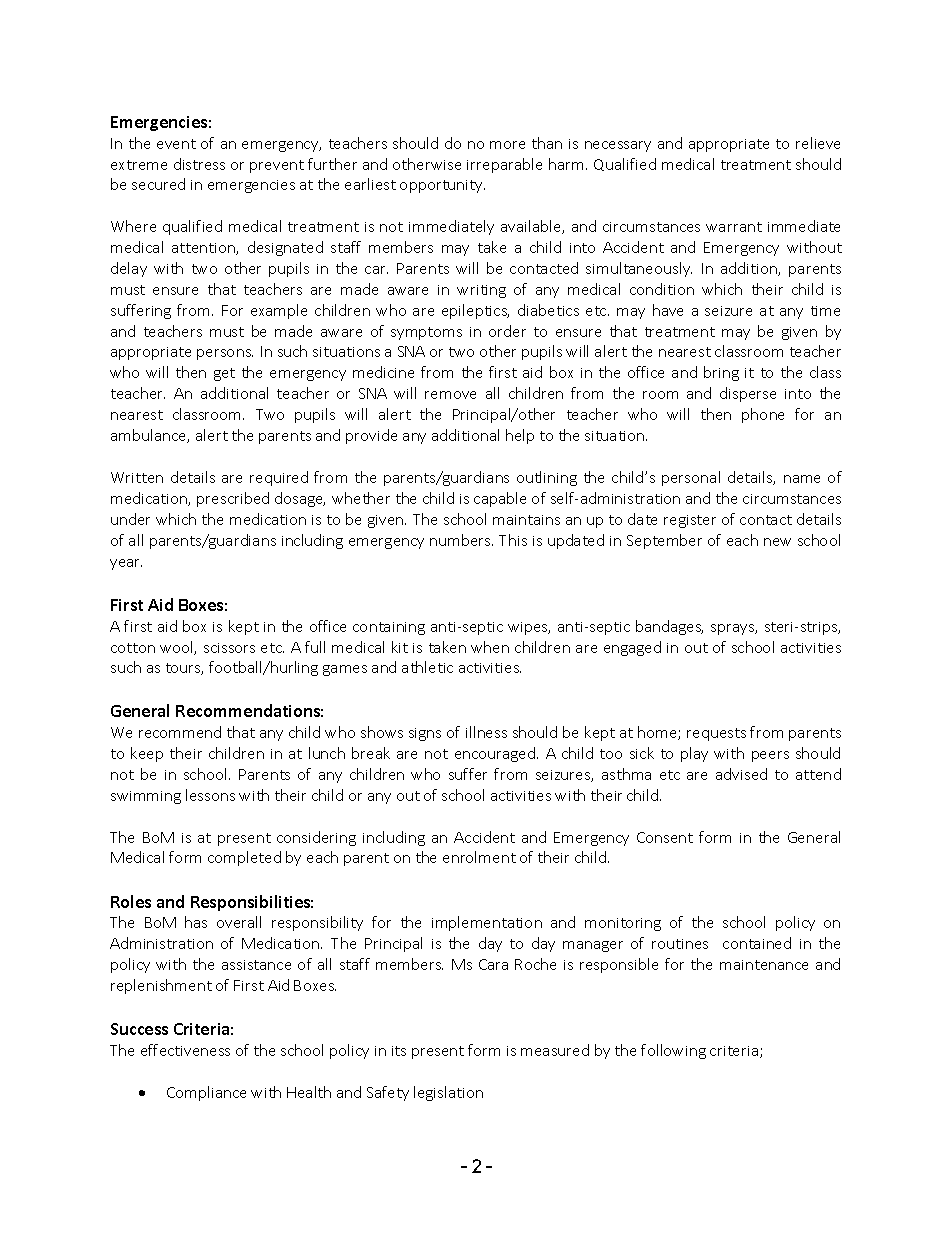 The width and height of the screenshot is (952, 1233). Describe the element at coordinates (224, 374) in the screenshot. I see `get` at that location.
